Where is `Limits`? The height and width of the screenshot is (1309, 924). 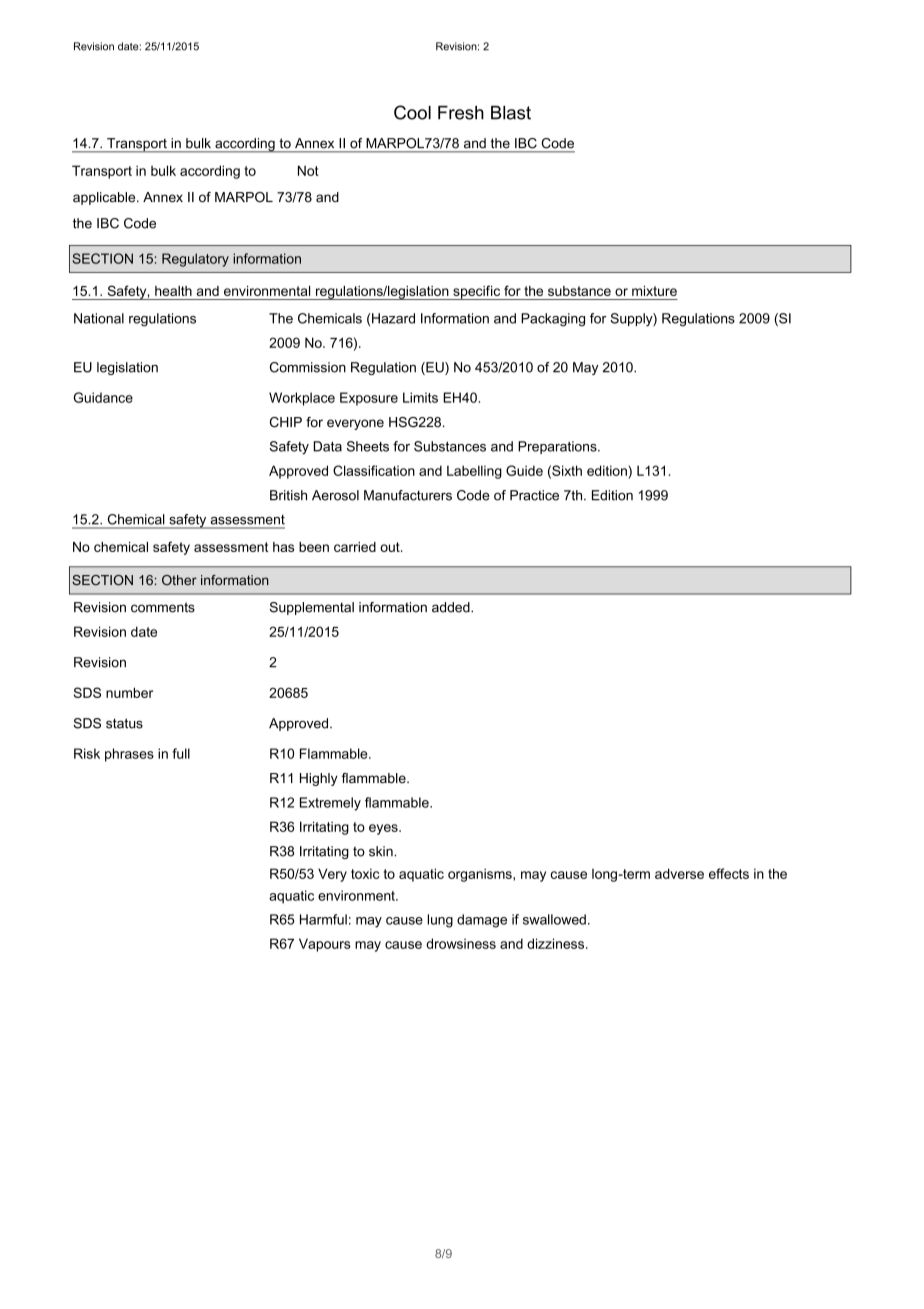
Limits is located at coordinates (420, 397).
